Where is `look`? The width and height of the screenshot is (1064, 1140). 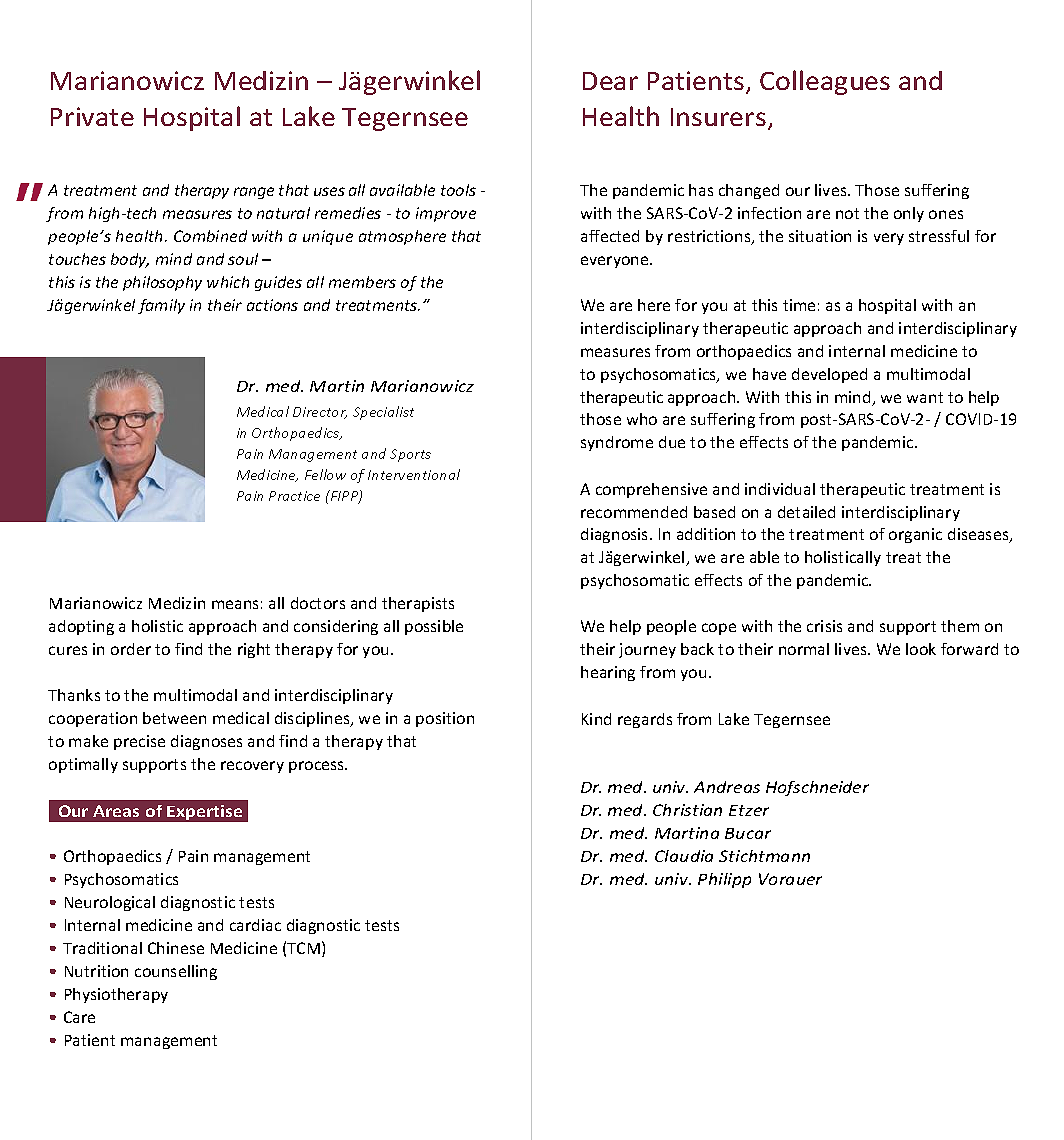 look is located at coordinates (921, 649).
